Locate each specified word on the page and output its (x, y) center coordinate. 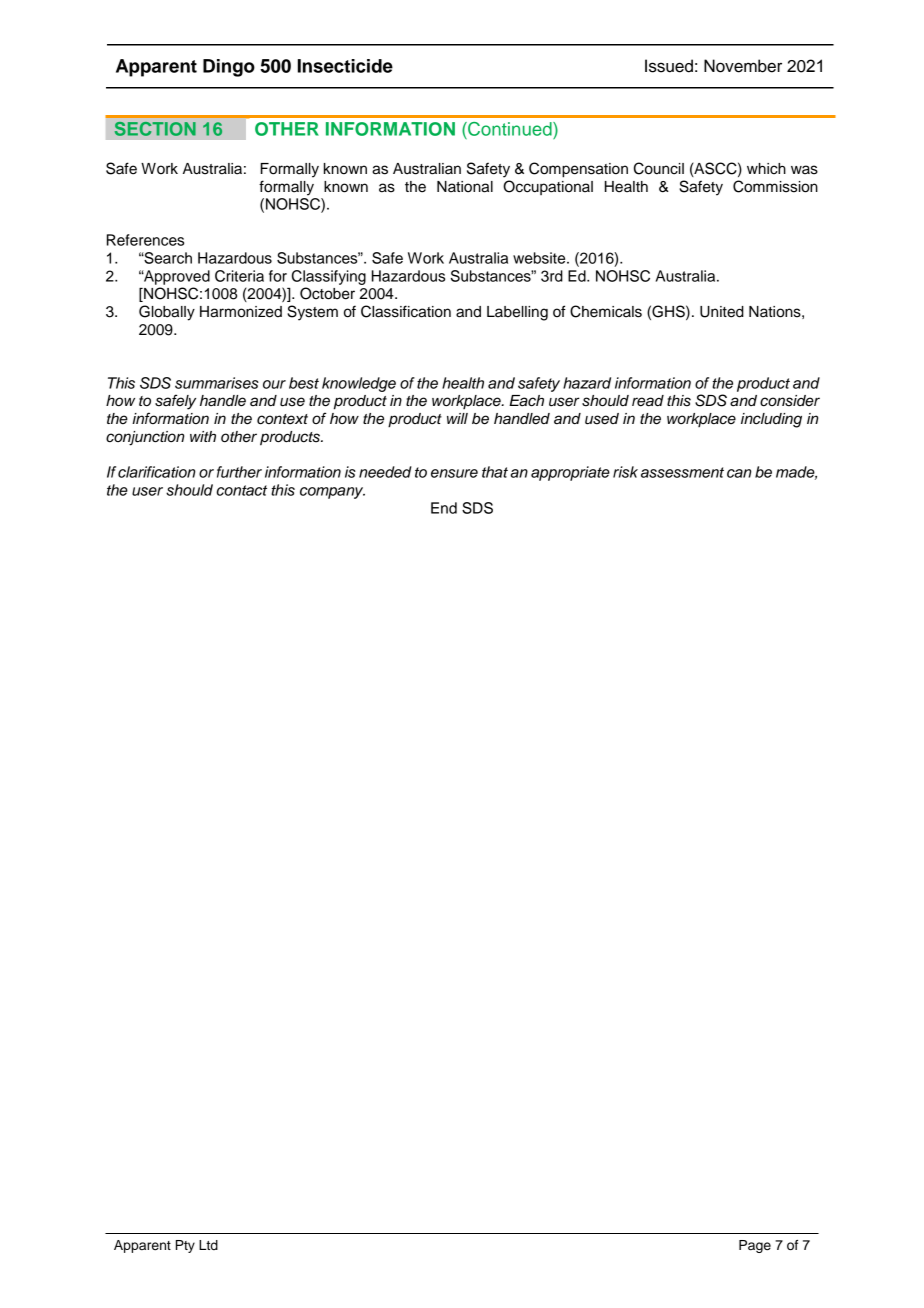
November (743, 66)
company (332, 493)
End (444, 508)
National (465, 187)
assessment (682, 472)
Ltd (208, 1245)
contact (241, 490)
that (495, 472)
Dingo (229, 68)
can (739, 473)
